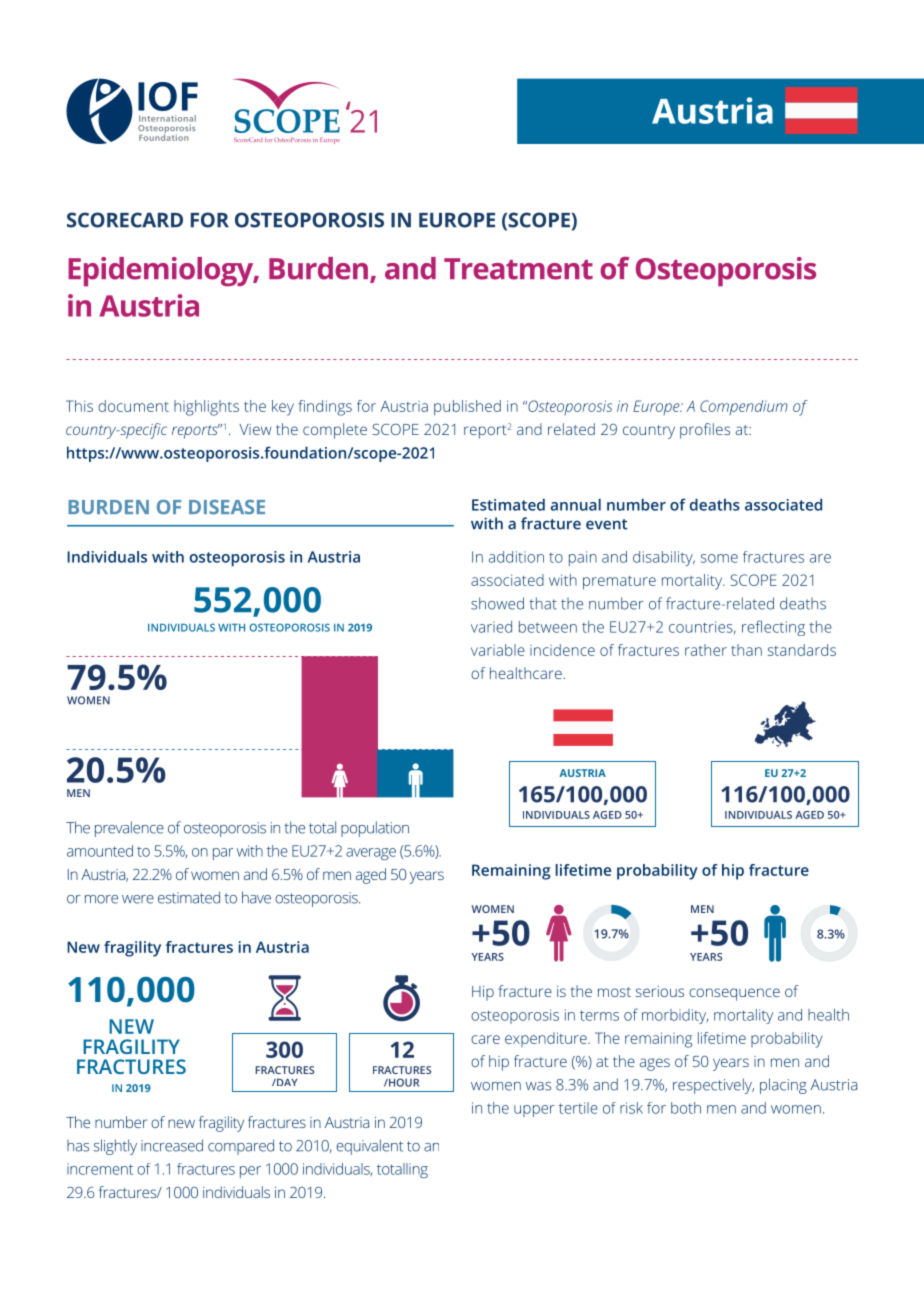  Describe the element at coordinates (467, 408) in the screenshot. I see `published` at that location.
